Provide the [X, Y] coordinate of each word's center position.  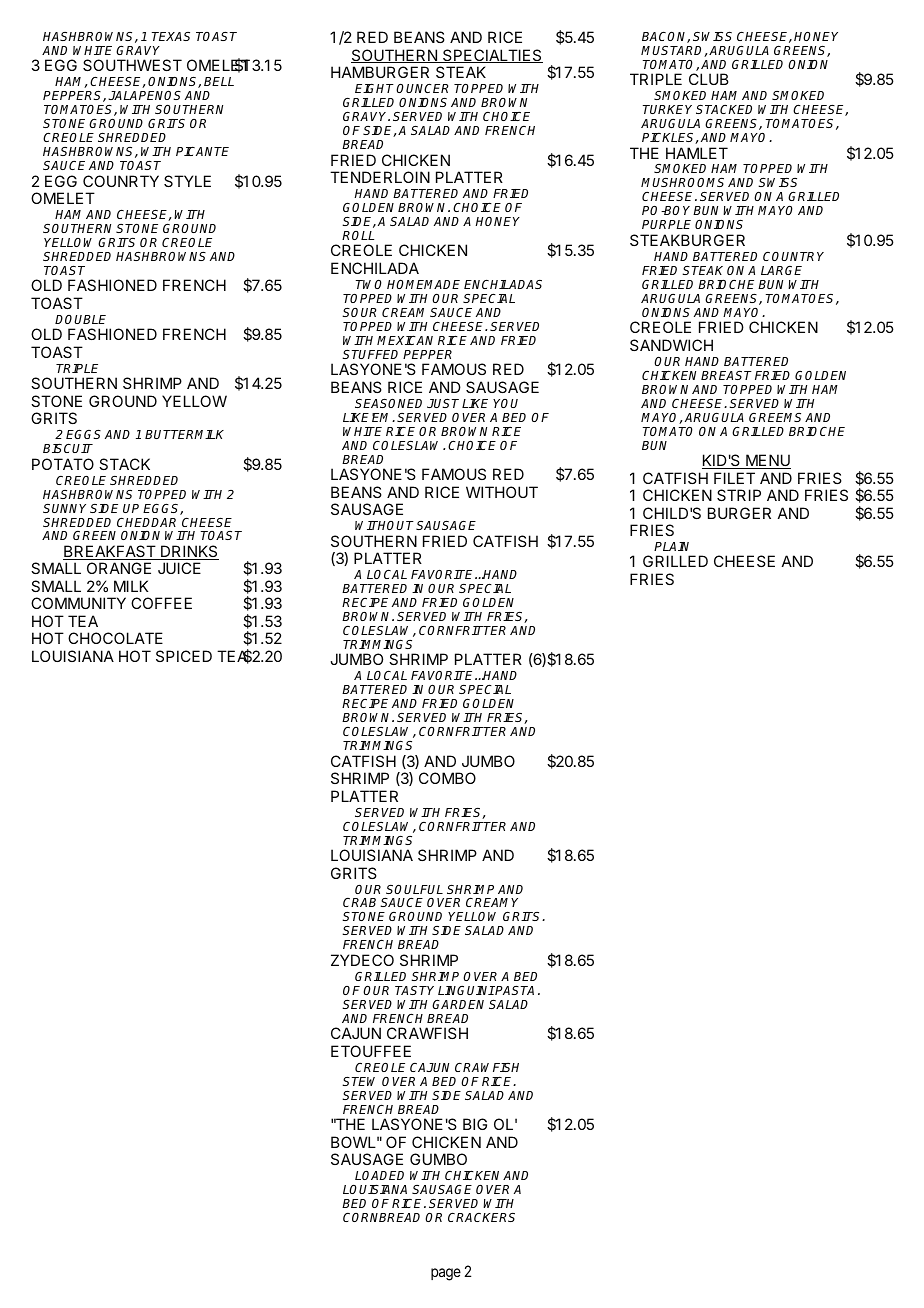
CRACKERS [481, 1217]
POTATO [63, 464]
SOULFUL [414, 889]
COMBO [447, 778]
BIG [475, 1124]
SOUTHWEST [132, 65]
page [446, 1274]
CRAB [359, 902]
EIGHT [376, 88]
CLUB [709, 79]
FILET [734, 478]
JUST [443, 403]
